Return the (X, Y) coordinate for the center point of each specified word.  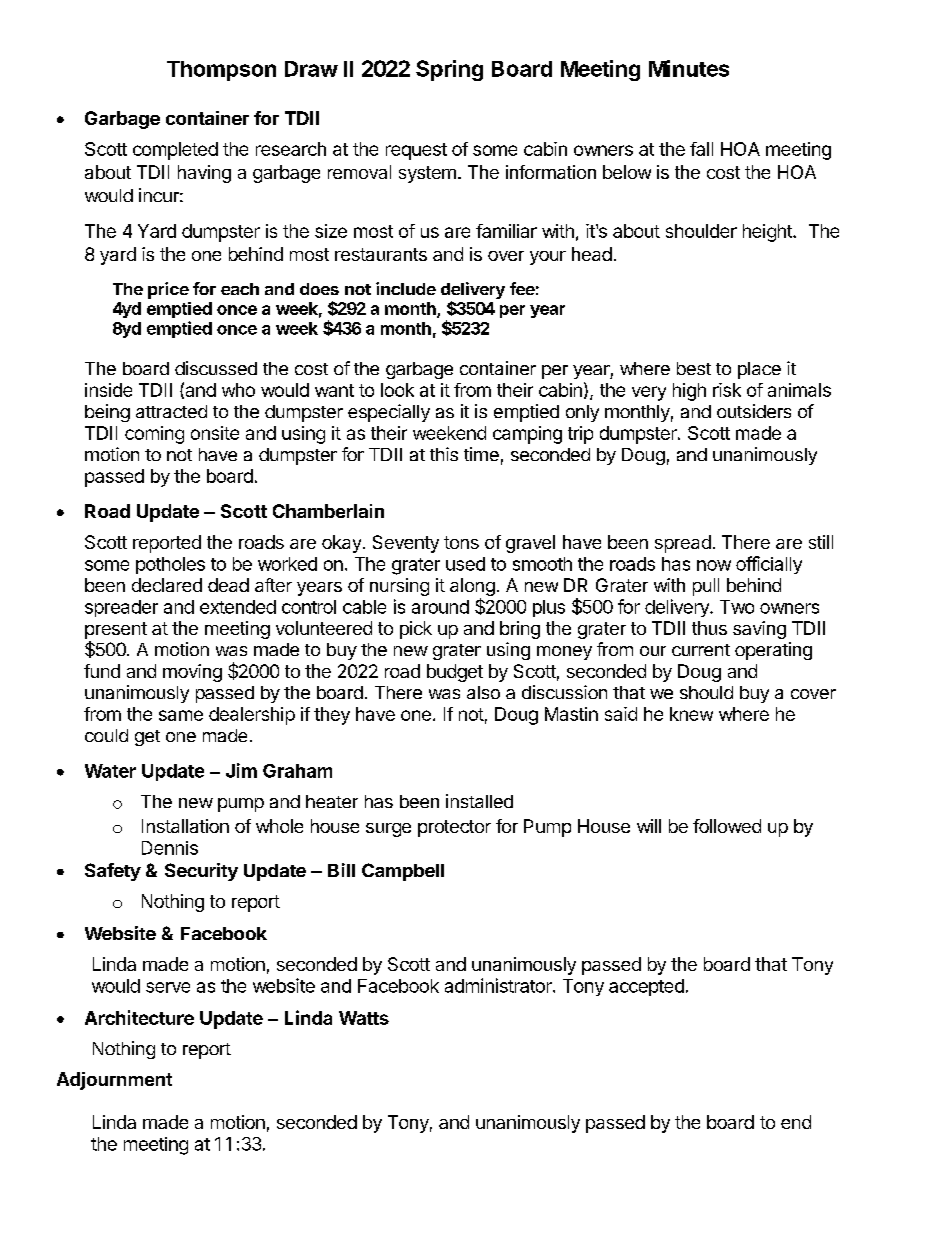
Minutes (689, 68)
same (181, 715)
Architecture (139, 1017)
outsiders (754, 411)
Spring (449, 70)
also (483, 692)
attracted (171, 411)
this (444, 454)
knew (691, 714)
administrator (499, 985)
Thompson (221, 71)
